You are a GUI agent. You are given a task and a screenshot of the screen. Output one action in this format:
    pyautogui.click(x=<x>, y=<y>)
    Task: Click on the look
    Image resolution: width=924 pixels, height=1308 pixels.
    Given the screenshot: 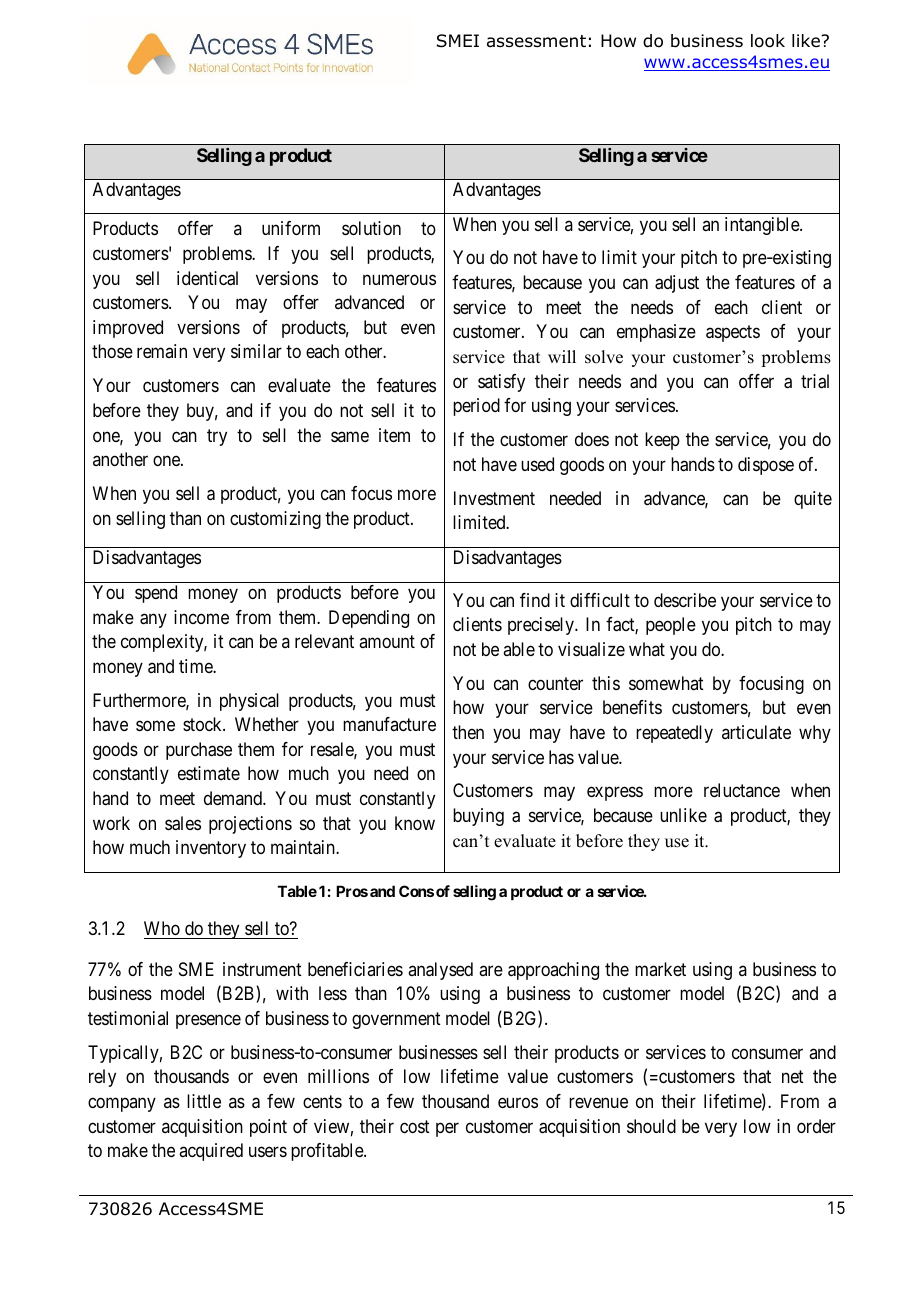 What is the action you would take?
    pyautogui.click(x=768, y=41)
